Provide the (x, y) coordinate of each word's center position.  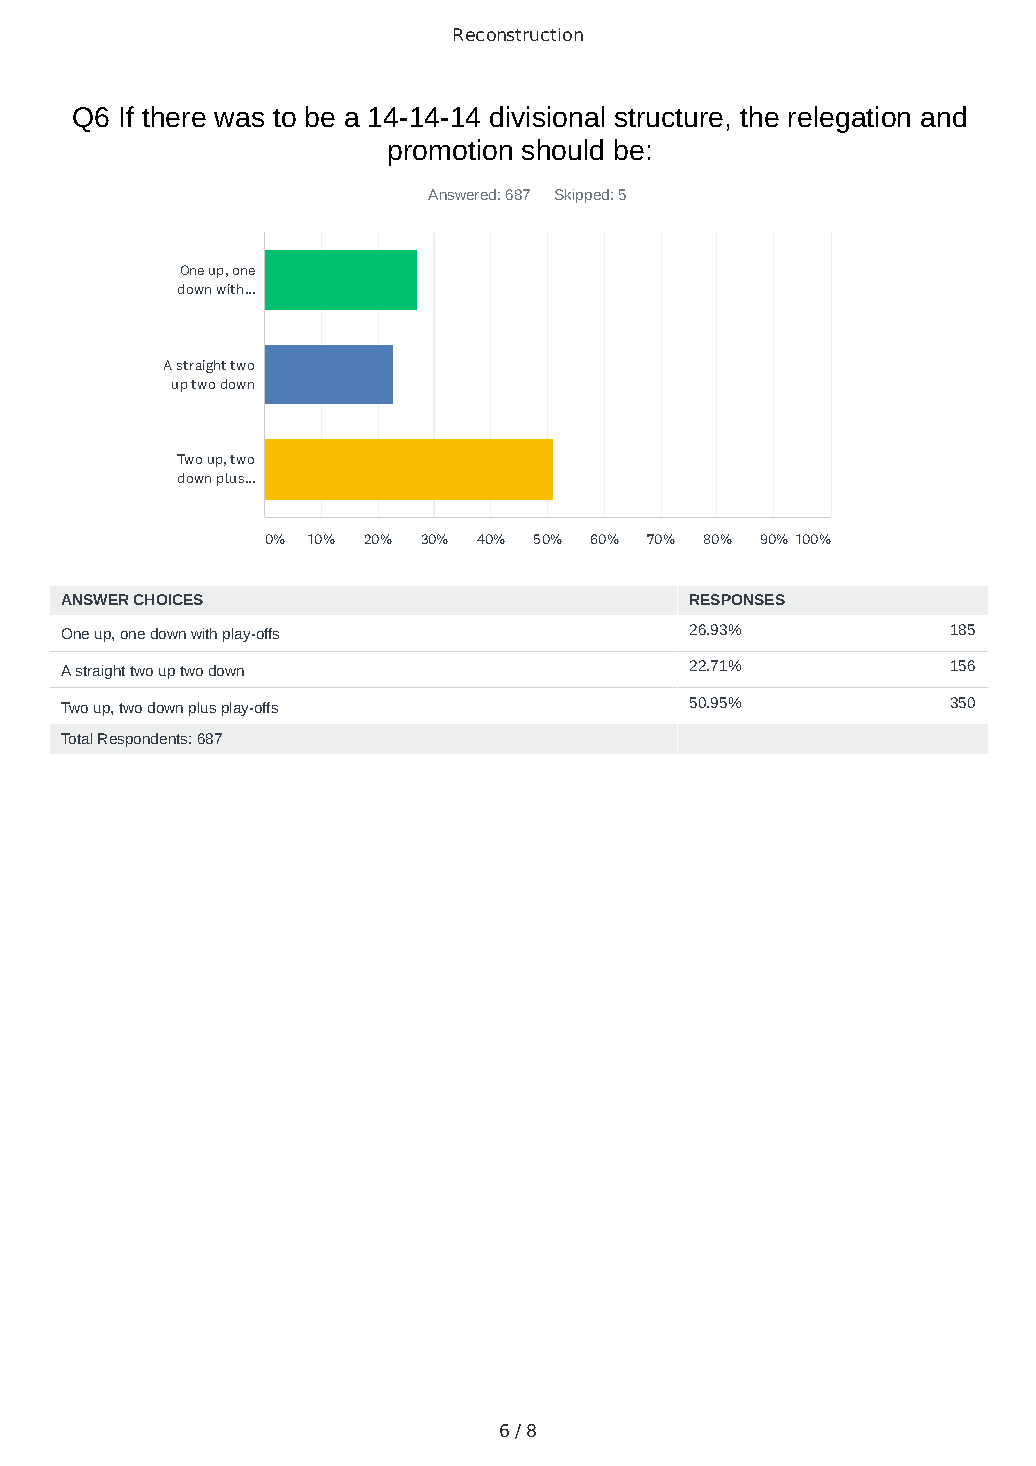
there (174, 116)
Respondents (144, 740)
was (239, 119)
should (562, 149)
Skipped (583, 196)
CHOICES (168, 599)
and (943, 116)
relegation (849, 119)
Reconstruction (518, 34)
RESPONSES (737, 599)
